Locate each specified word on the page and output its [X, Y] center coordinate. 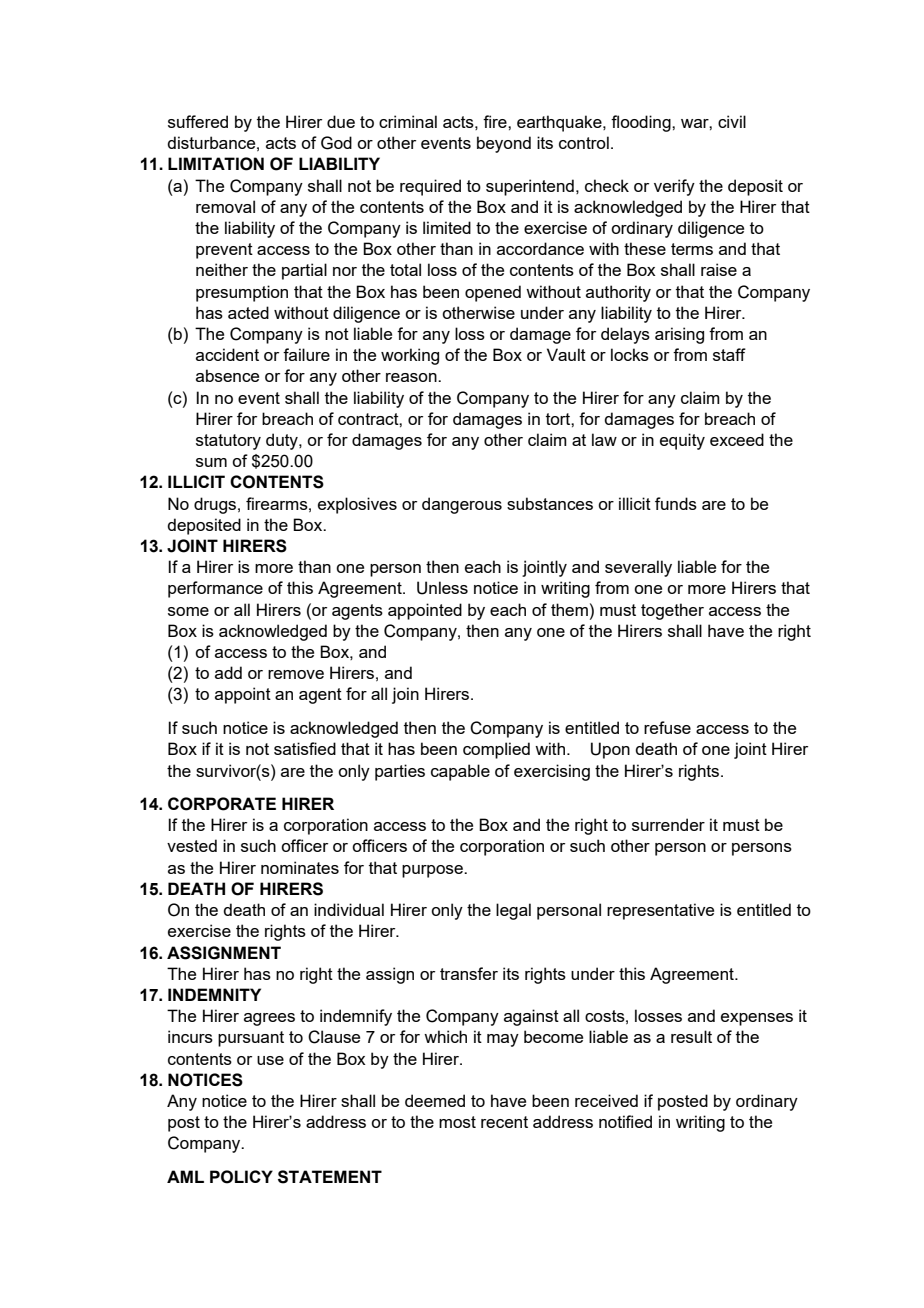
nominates [300, 867]
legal [513, 911]
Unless [442, 588]
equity [682, 441]
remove [296, 674]
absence [227, 375]
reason [412, 377]
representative [660, 911]
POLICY [241, 1177]
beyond [504, 144]
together [672, 611]
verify [674, 187]
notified [625, 1121]
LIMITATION [216, 164]
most [457, 1122]
